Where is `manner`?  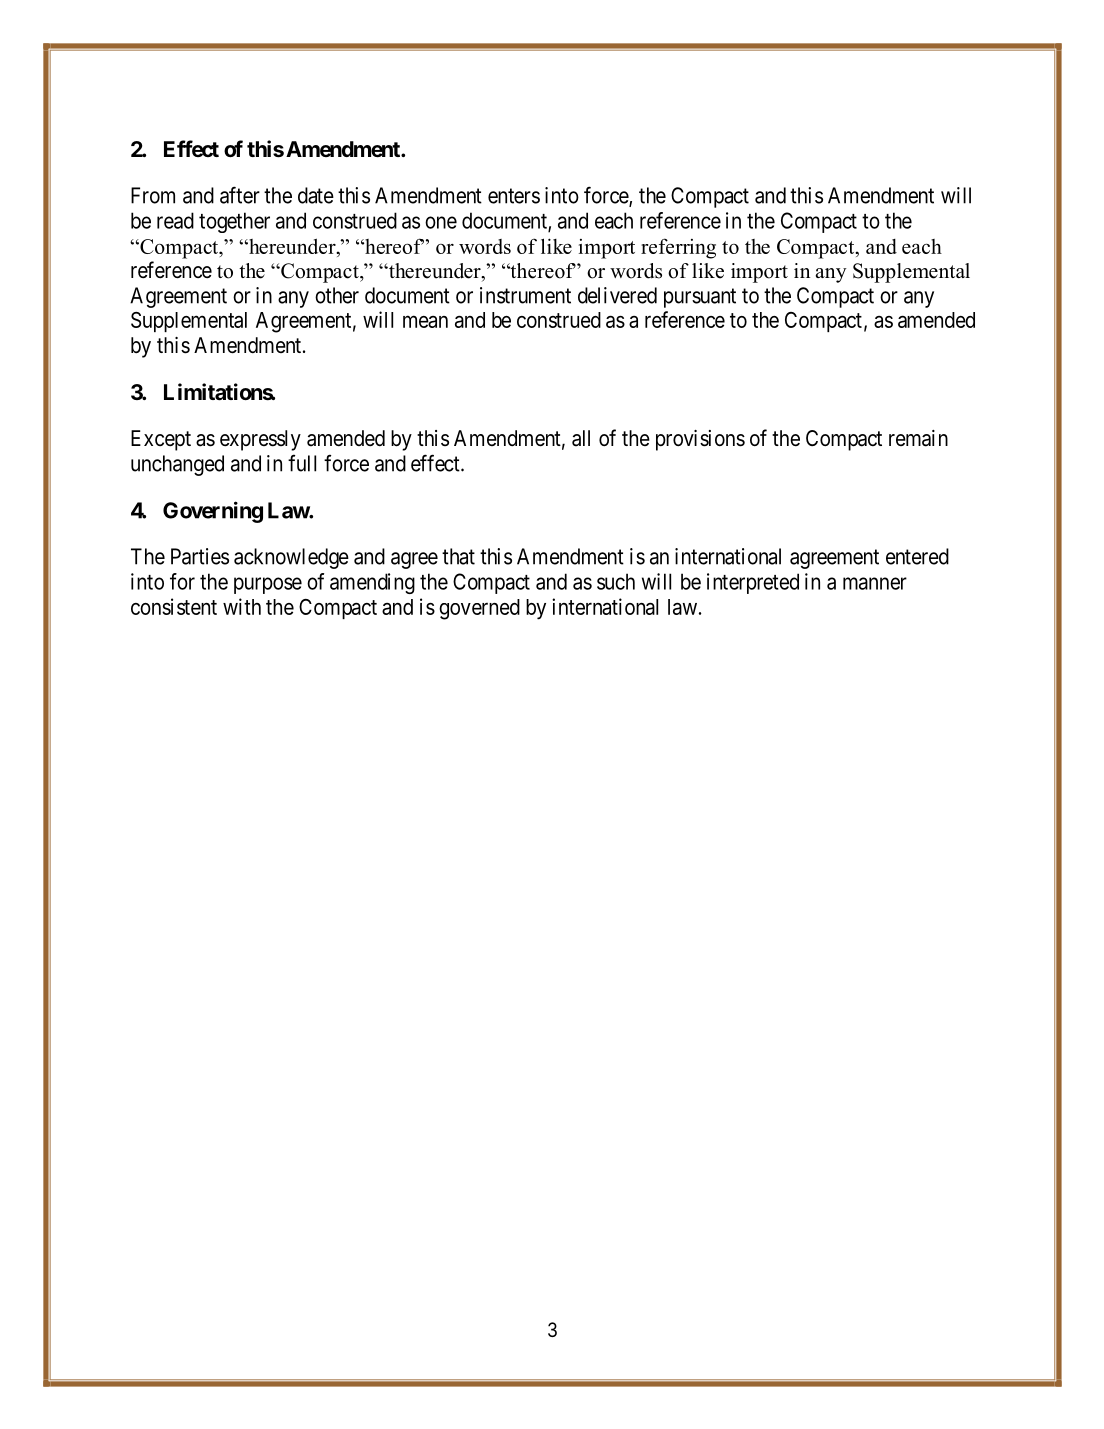
manner is located at coordinates (875, 583).
